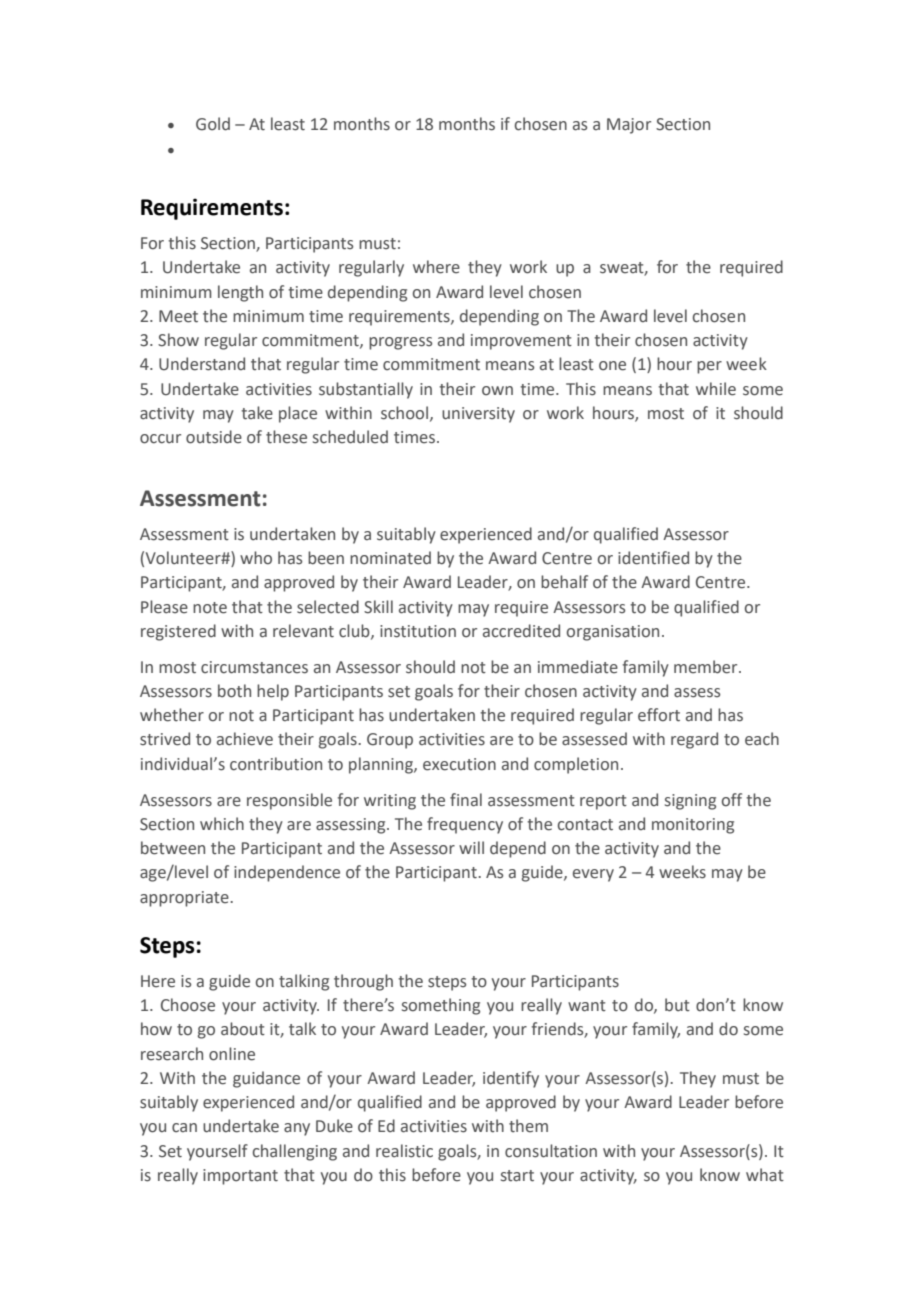 The height and width of the page is (1308, 924). I want to click on one, so click(612, 366).
